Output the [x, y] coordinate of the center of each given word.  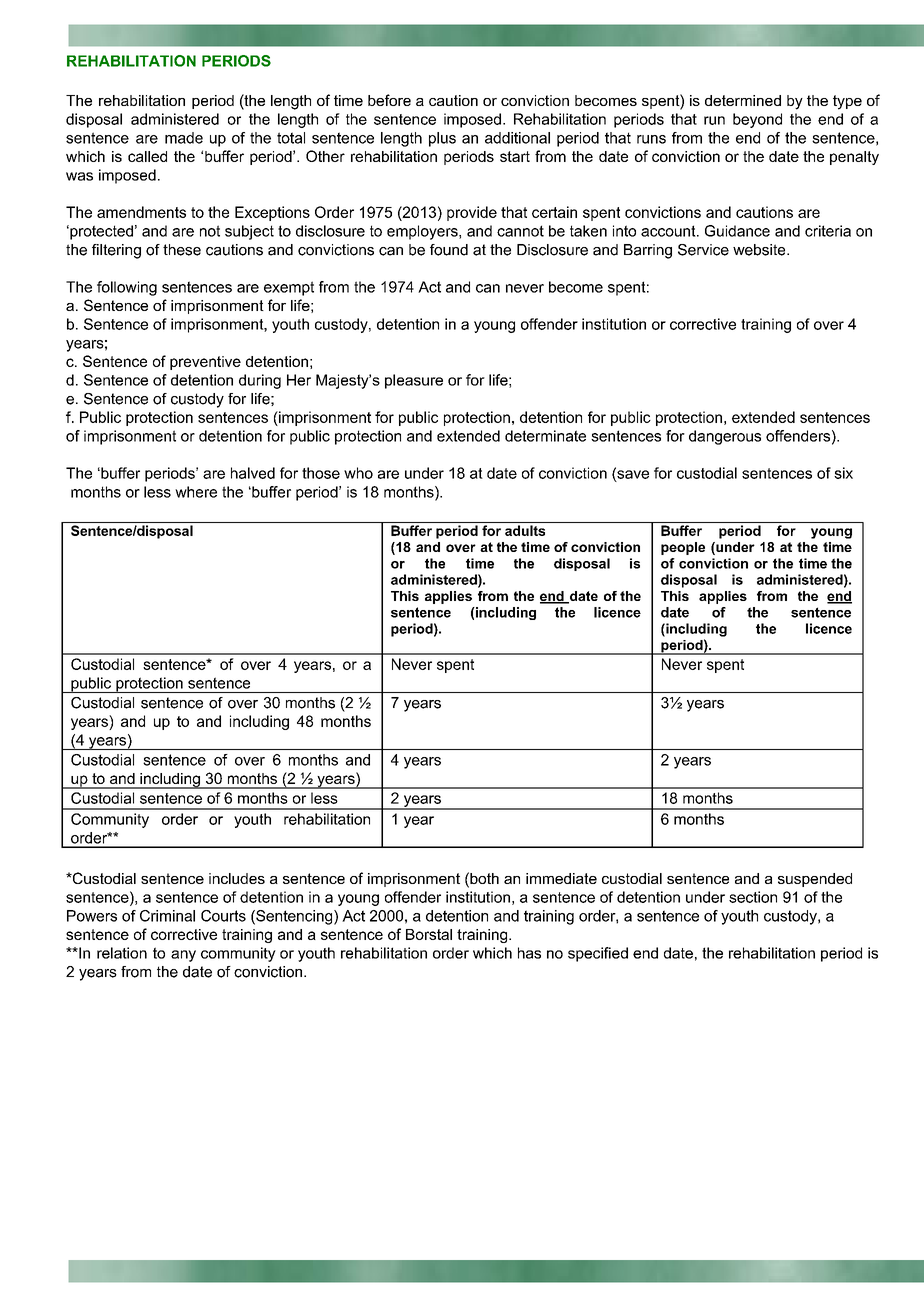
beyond [757, 120]
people [683, 548]
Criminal [167, 916]
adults [525, 530]
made [184, 138]
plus [442, 139]
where [196, 492]
